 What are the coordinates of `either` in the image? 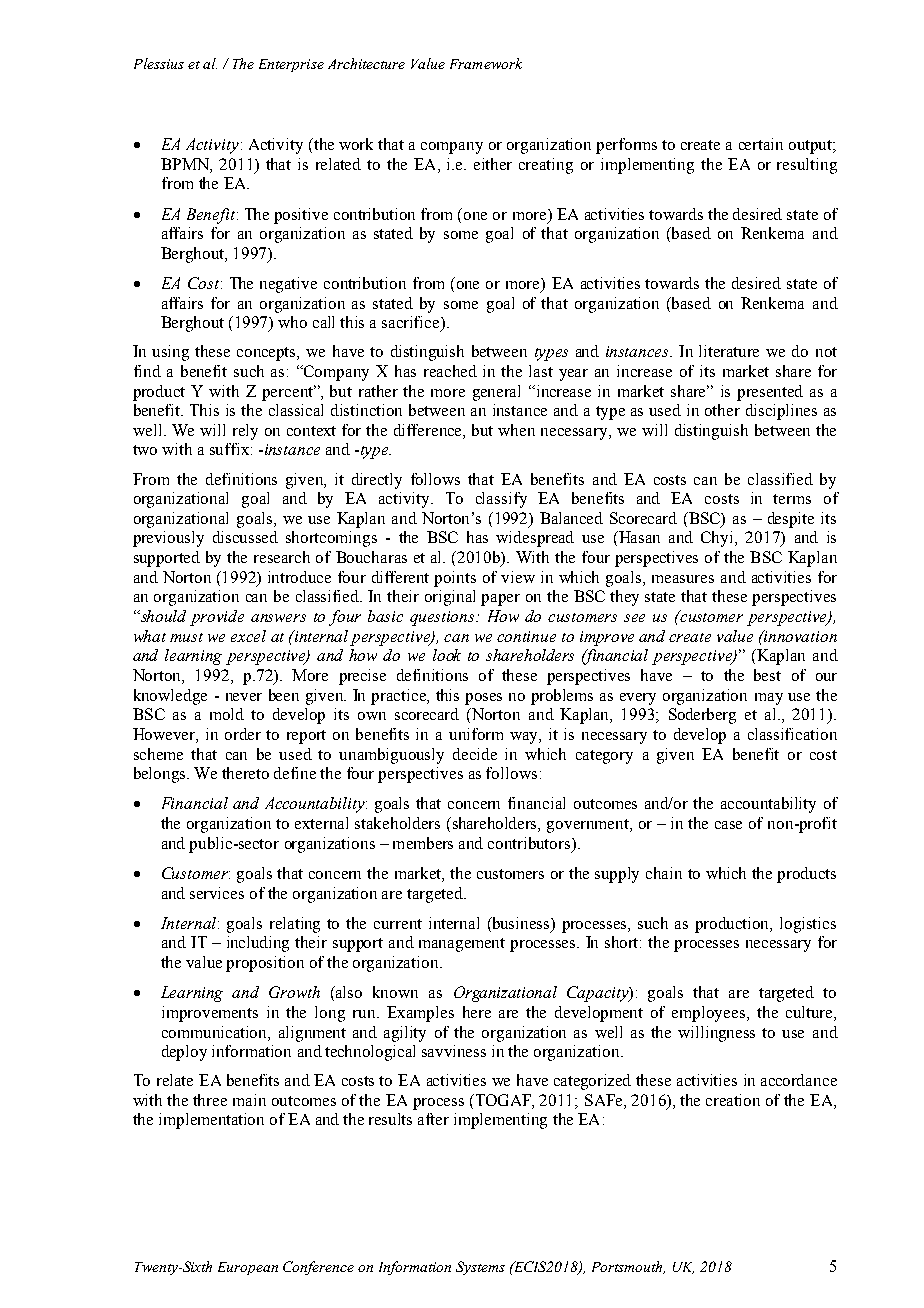 It's located at (493, 164).
